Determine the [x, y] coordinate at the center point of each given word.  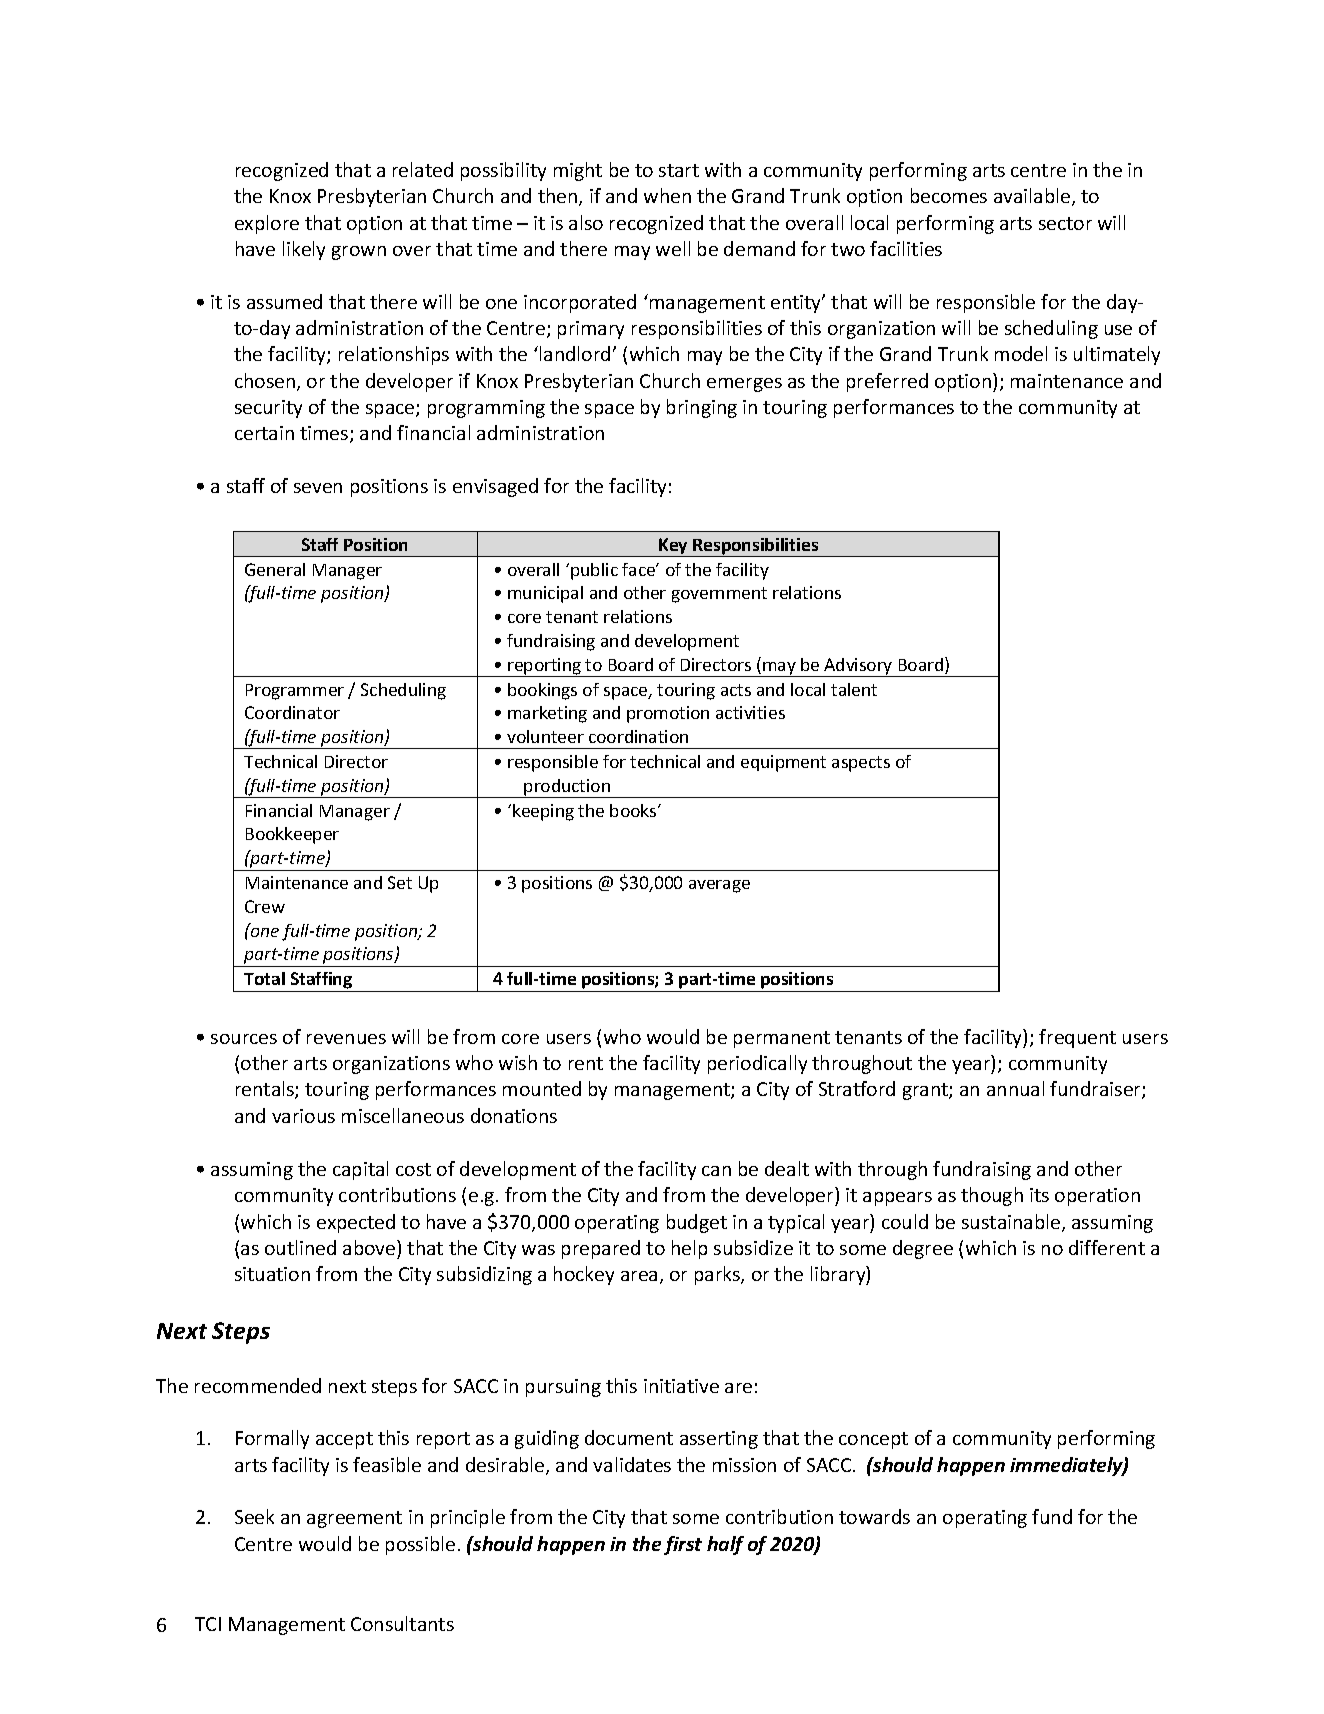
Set [400, 882]
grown [359, 253]
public [594, 571]
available [1033, 197]
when [667, 195]
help [689, 1249]
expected [356, 1223]
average [719, 886]
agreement [354, 1519]
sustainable [1012, 1223]
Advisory [858, 667]
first [683, 1545]
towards [874, 1516]
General [275, 569]
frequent [1077, 1038]
